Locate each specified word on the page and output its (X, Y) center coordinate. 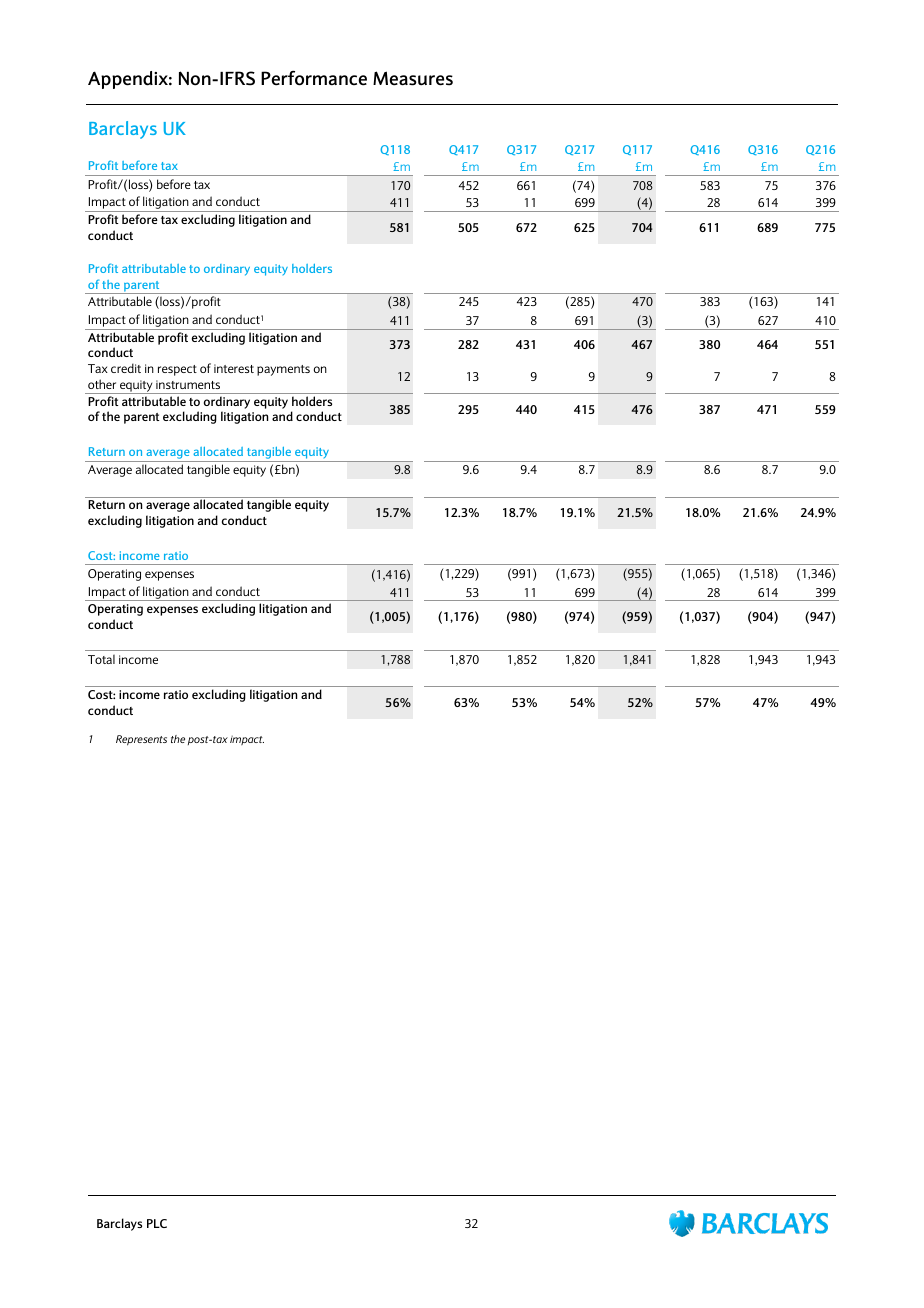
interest (234, 368)
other (102, 384)
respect (177, 370)
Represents (141, 740)
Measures (413, 78)
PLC (157, 1223)
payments (283, 370)
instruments (188, 384)
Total (101, 659)
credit (126, 368)
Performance (314, 78)
